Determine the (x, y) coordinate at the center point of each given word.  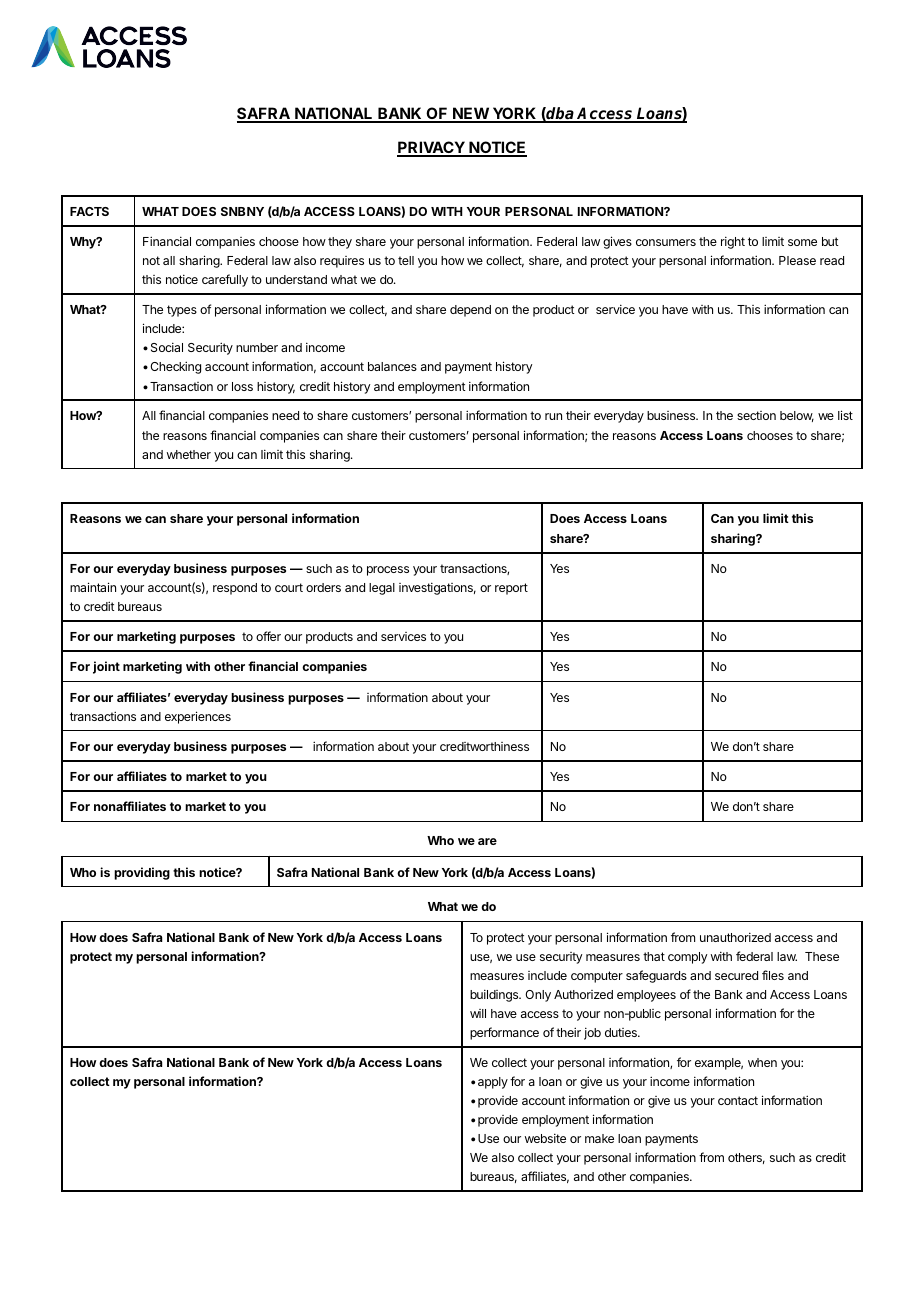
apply (493, 1083)
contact (738, 1100)
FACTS (89, 211)
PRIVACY (432, 149)
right (733, 242)
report (511, 589)
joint (106, 667)
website (545, 1138)
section (756, 415)
